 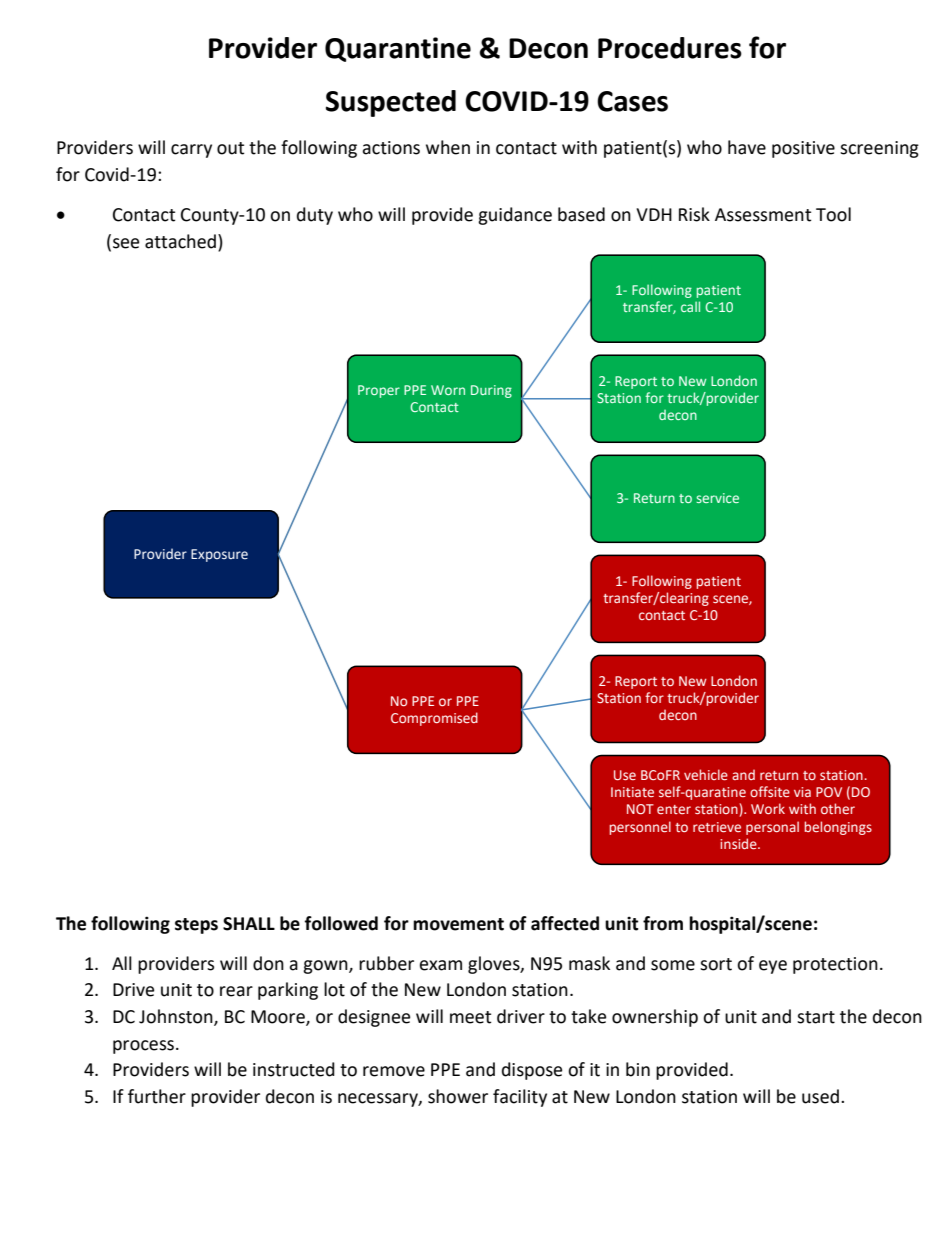 I want to click on dispose, so click(x=532, y=1071).
